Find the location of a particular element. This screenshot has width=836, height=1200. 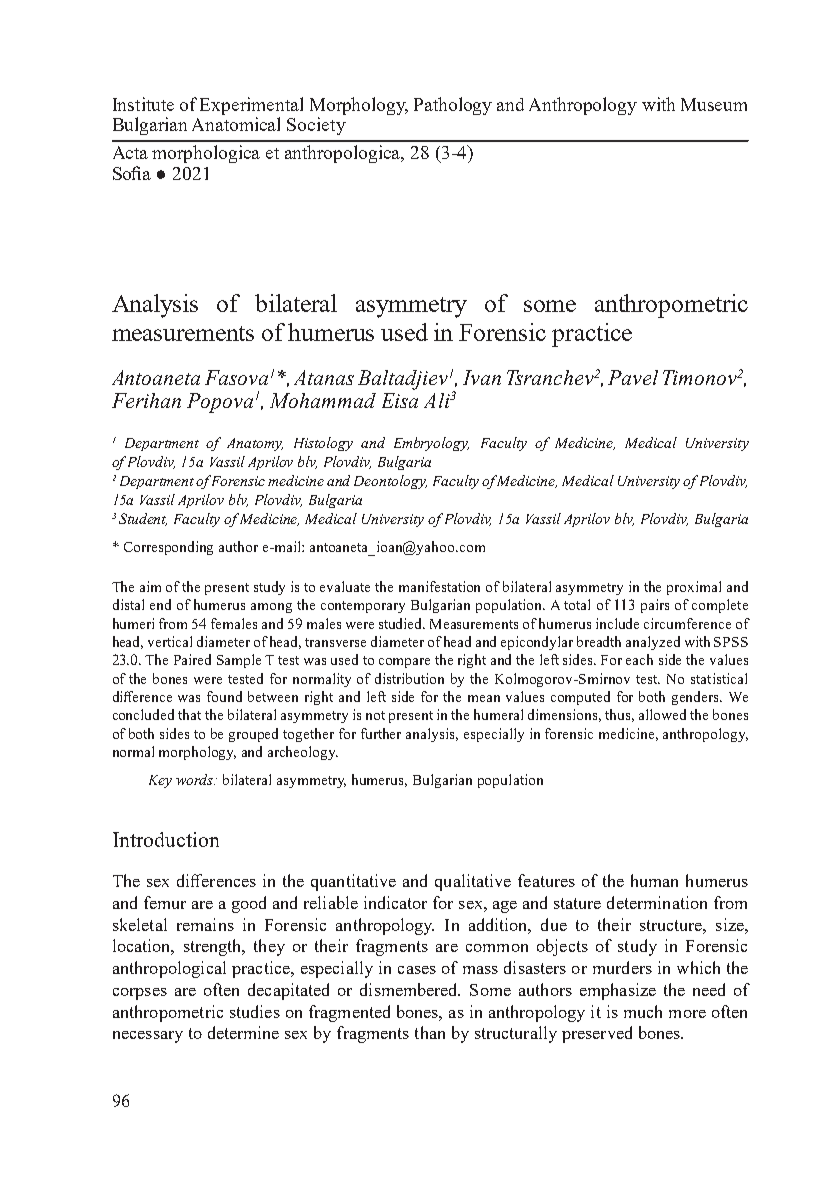

proximal is located at coordinates (694, 588).
